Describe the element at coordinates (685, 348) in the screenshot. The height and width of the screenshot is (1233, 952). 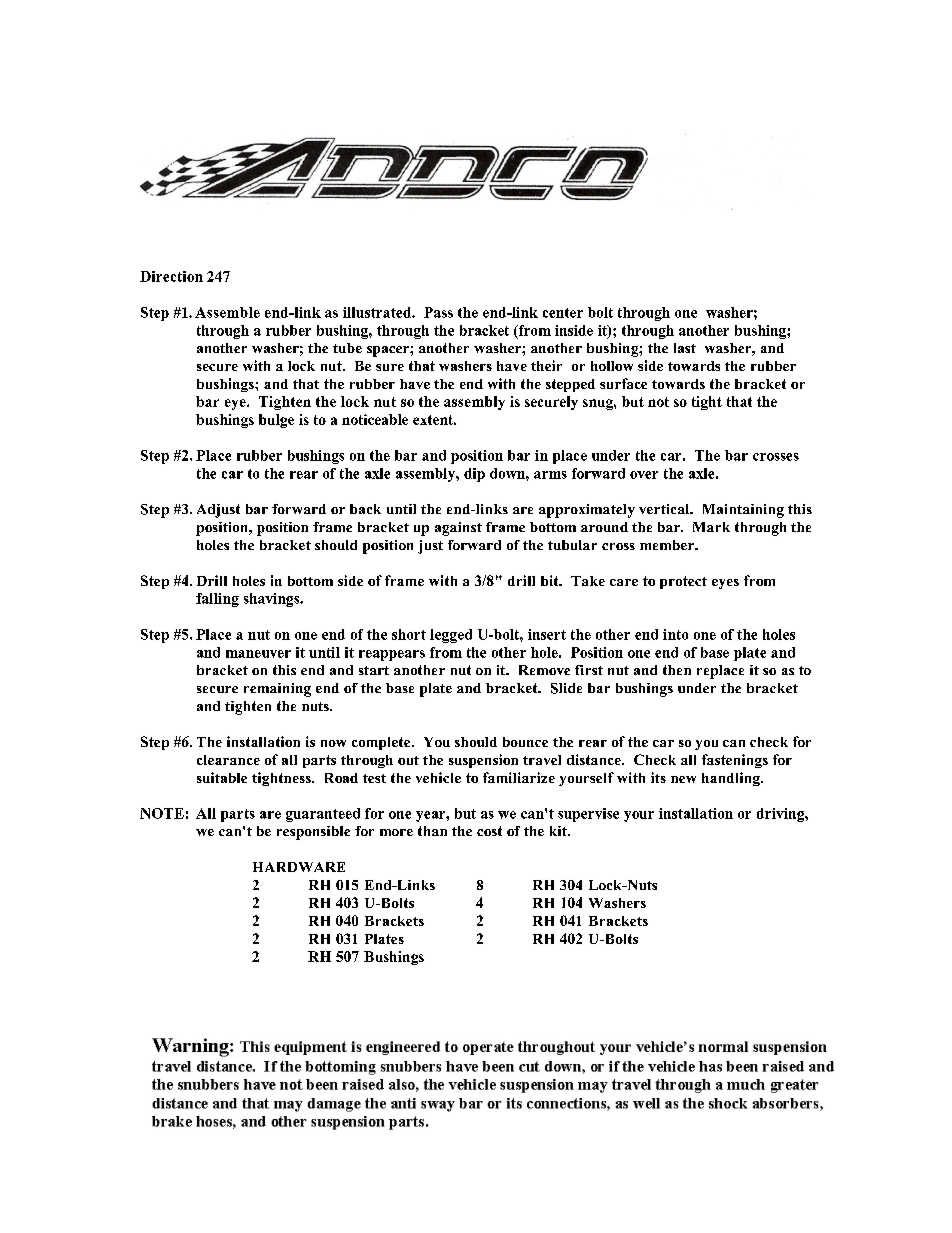
I see `last` at that location.
